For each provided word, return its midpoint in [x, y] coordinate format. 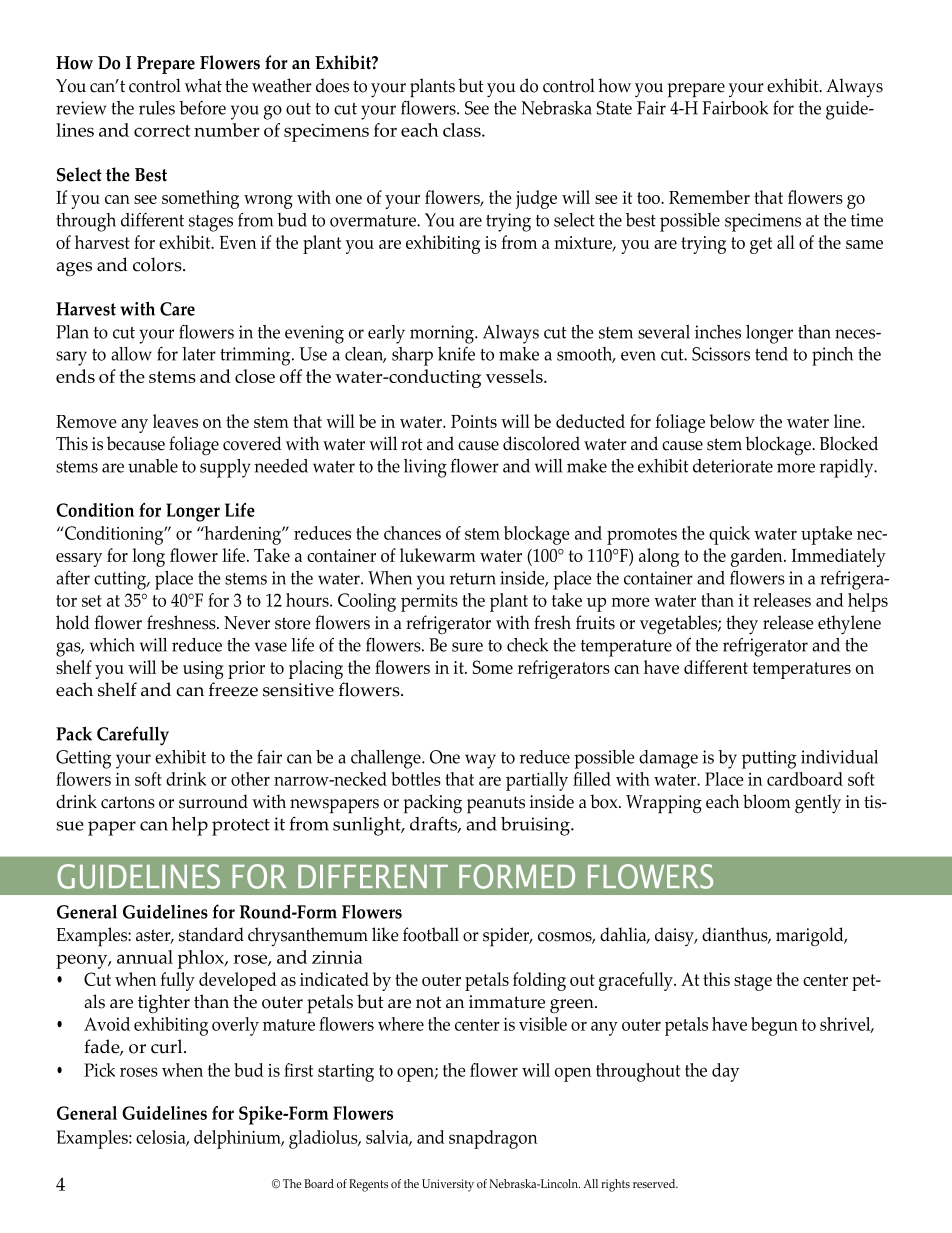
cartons [128, 802]
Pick [99, 1070]
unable [153, 466]
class [463, 130]
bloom [767, 801]
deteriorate [733, 466]
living [425, 468]
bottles [416, 779]
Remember [709, 197]
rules [157, 108]
